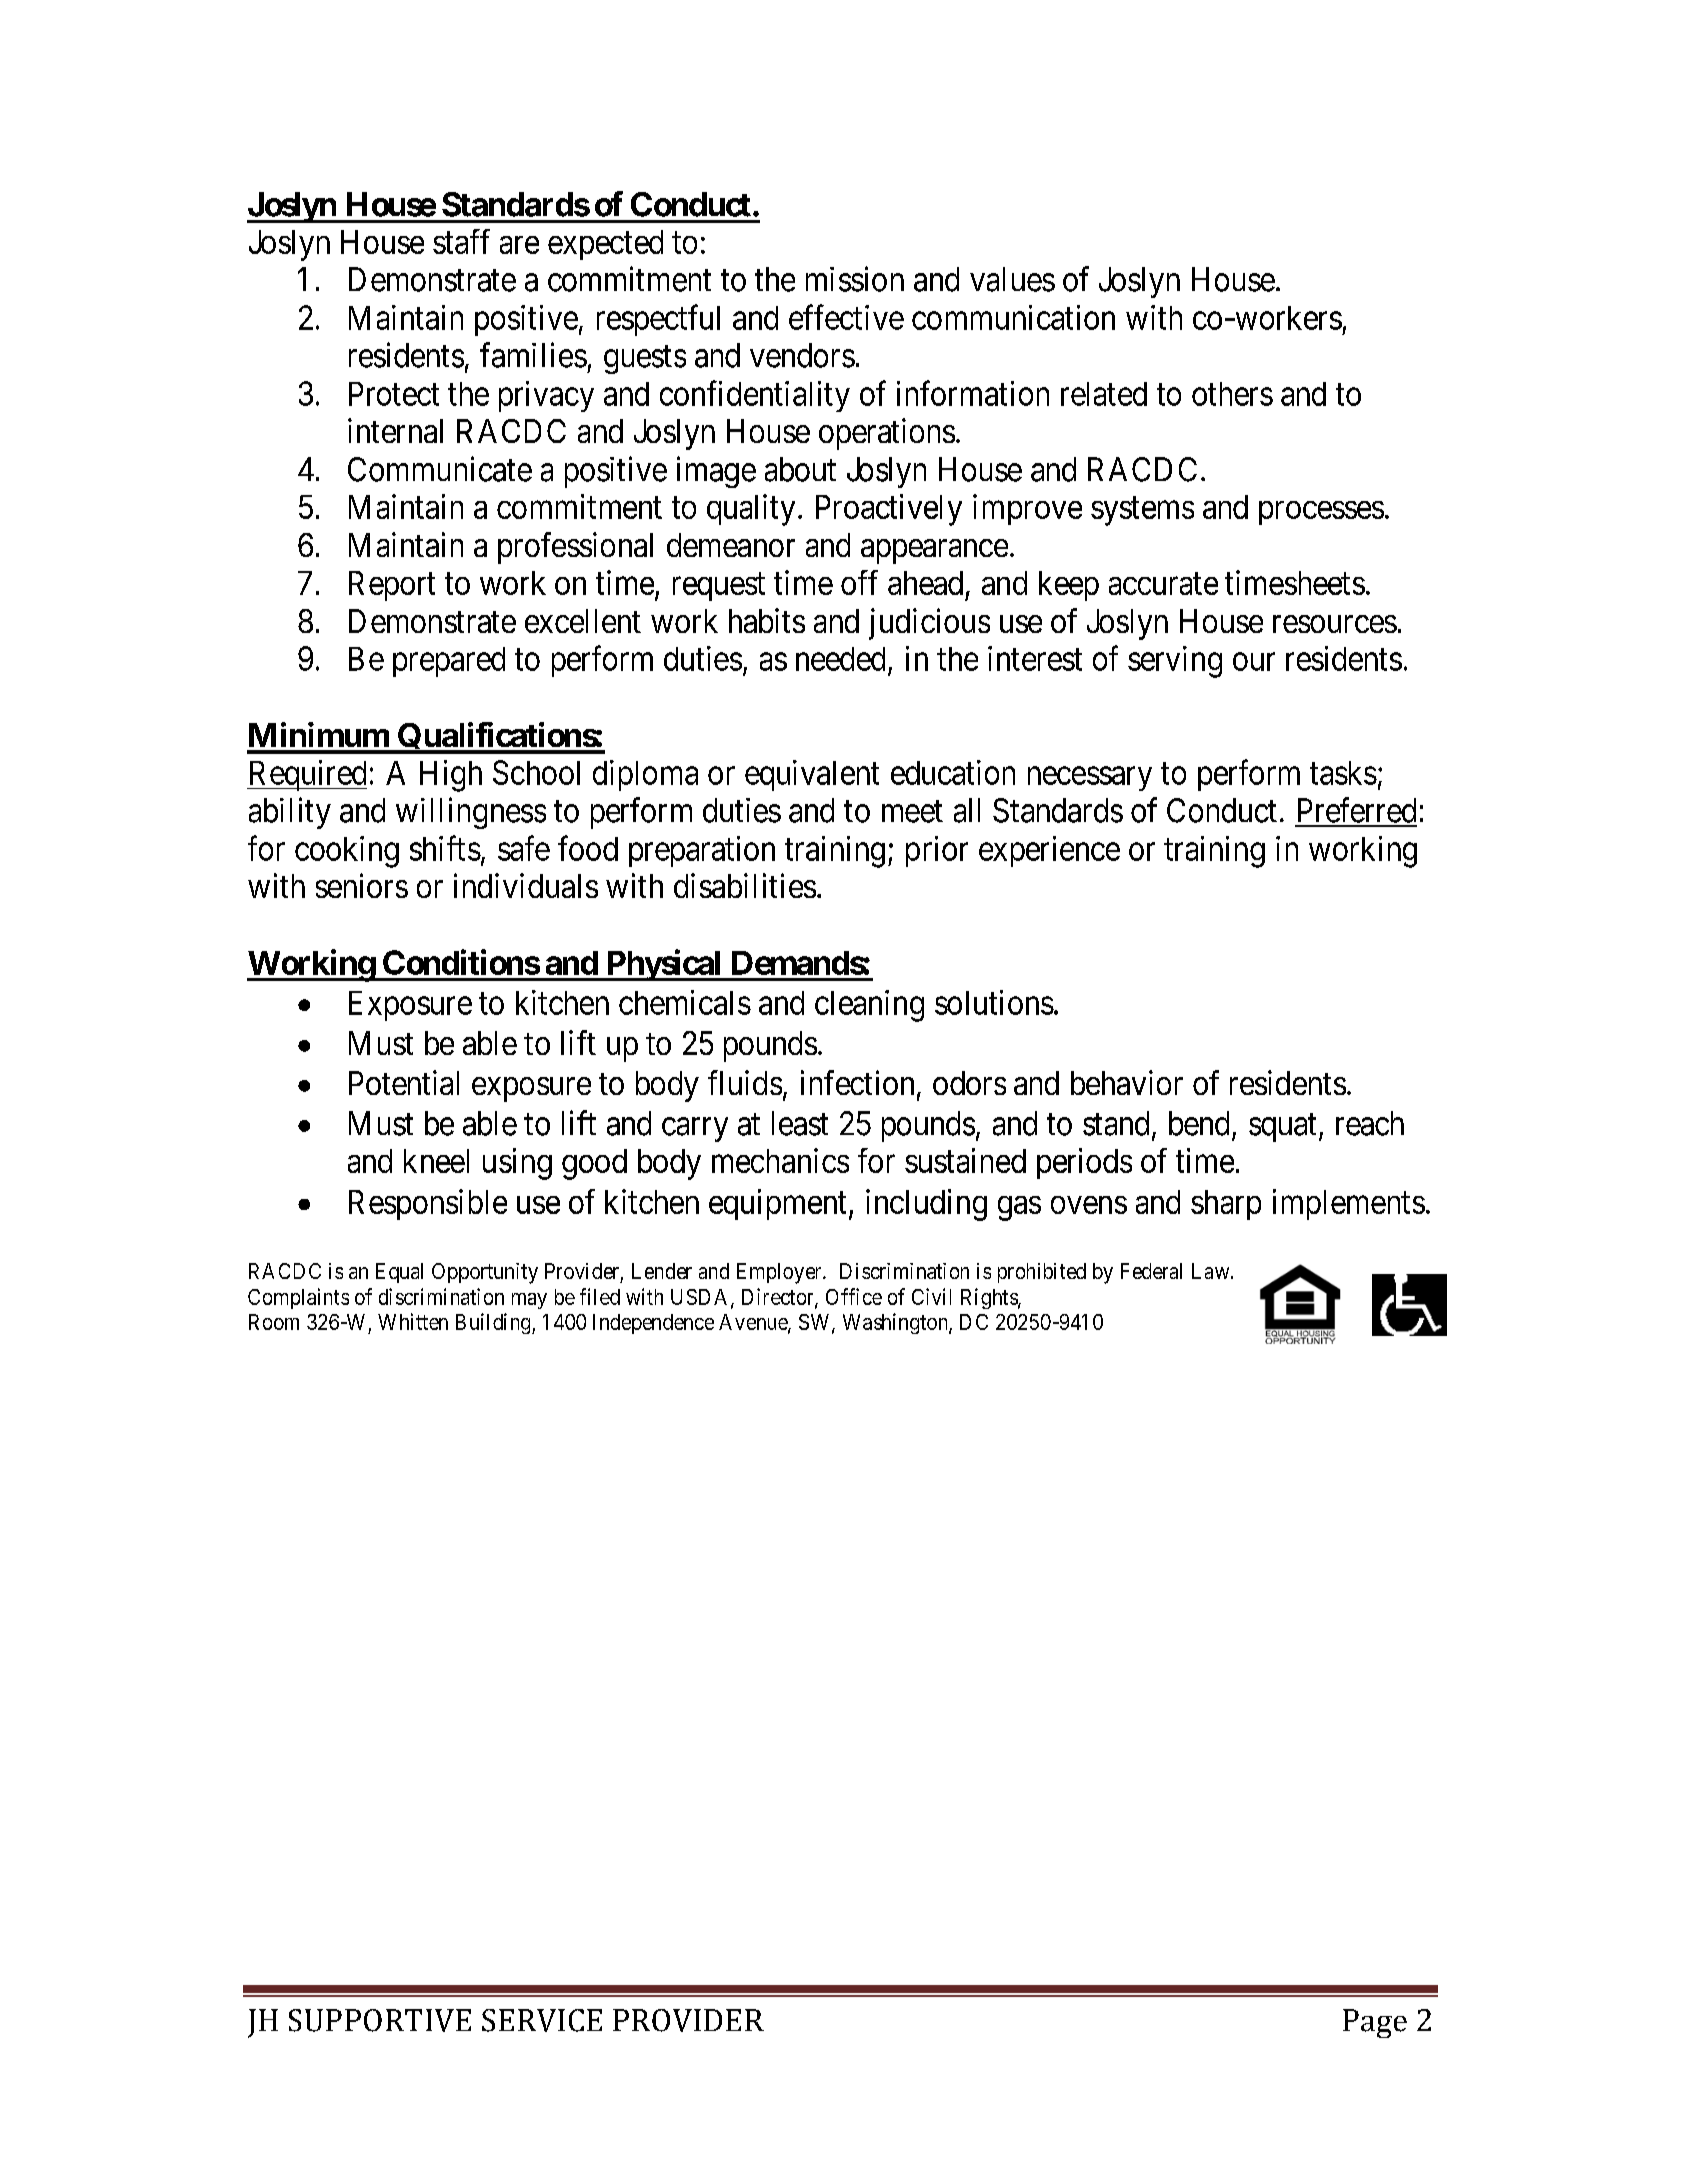 The width and height of the page is (1681, 2175). What do you see at coordinates (754, 1323) in the page?
I see `Avenue` at bounding box center [754, 1323].
